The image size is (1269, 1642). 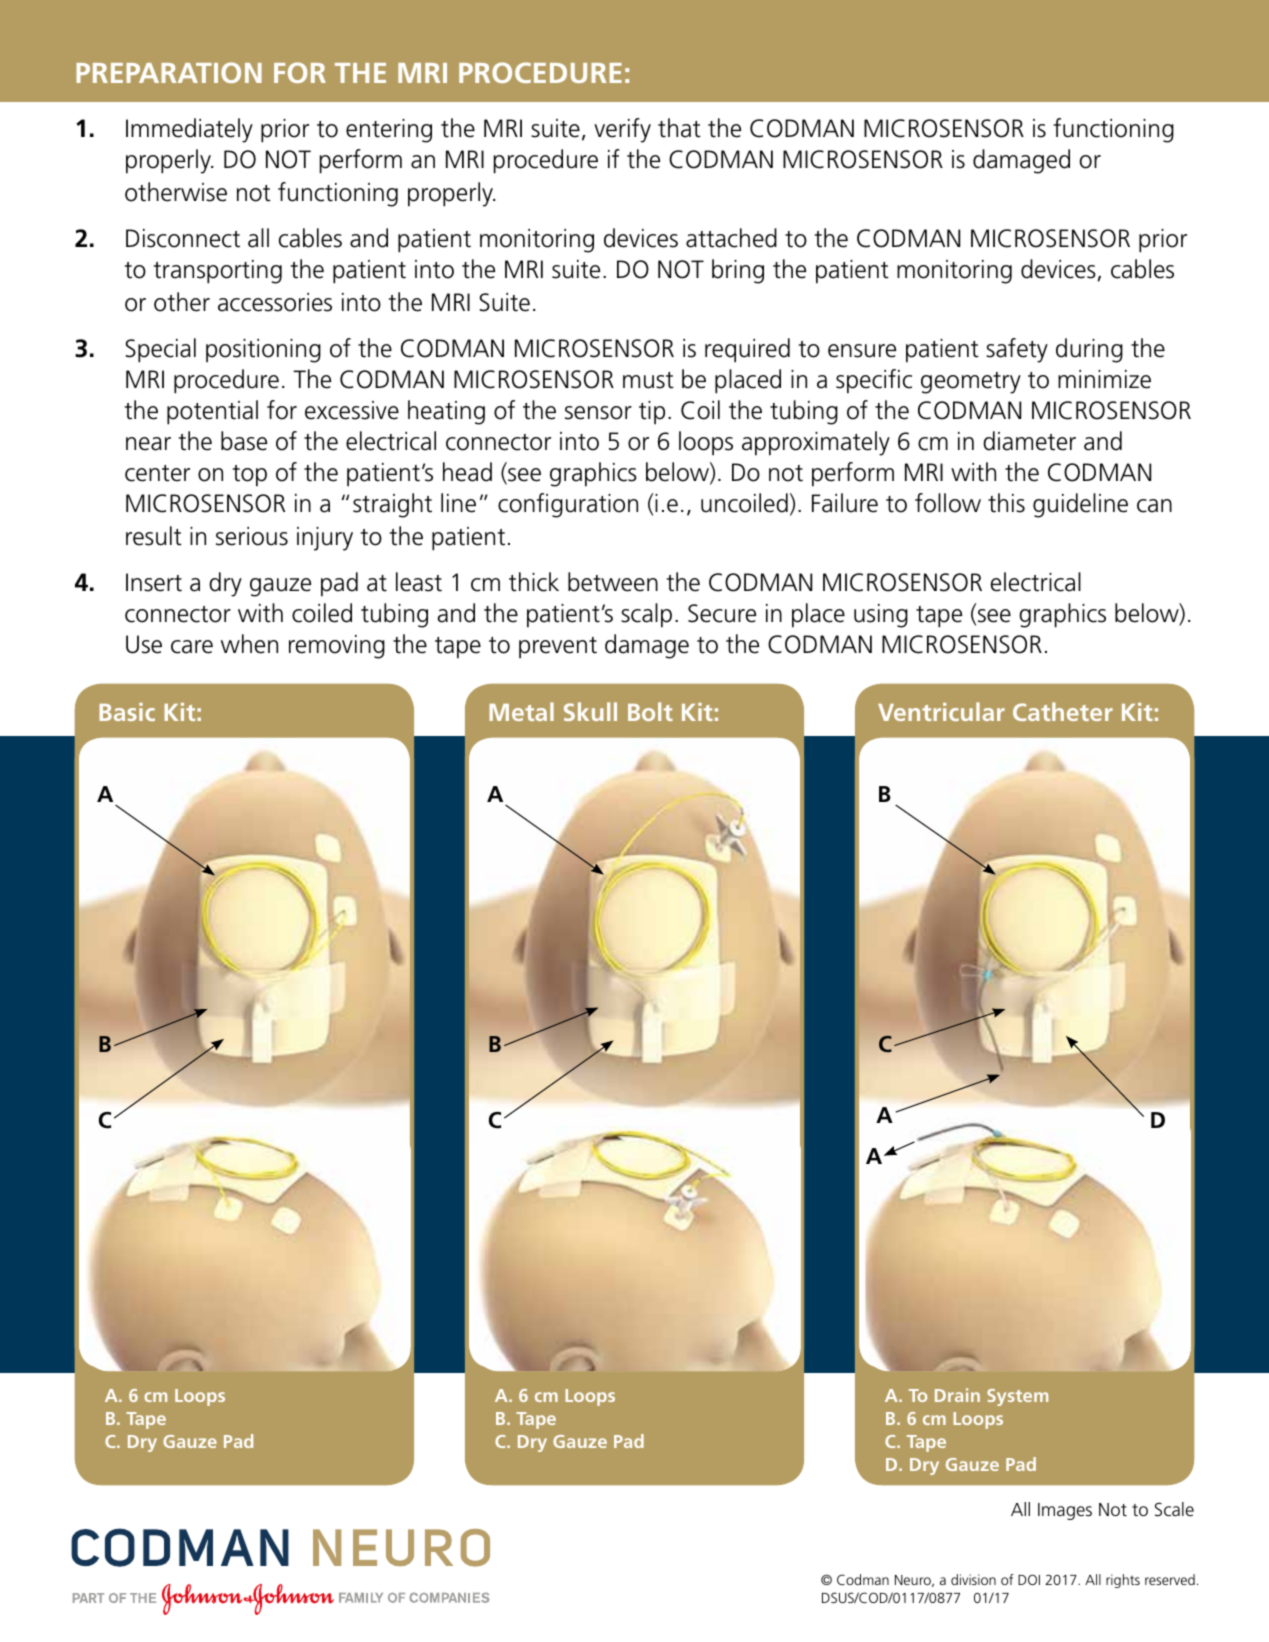 What do you see at coordinates (1063, 711) in the page?
I see `Catheter` at bounding box center [1063, 711].
